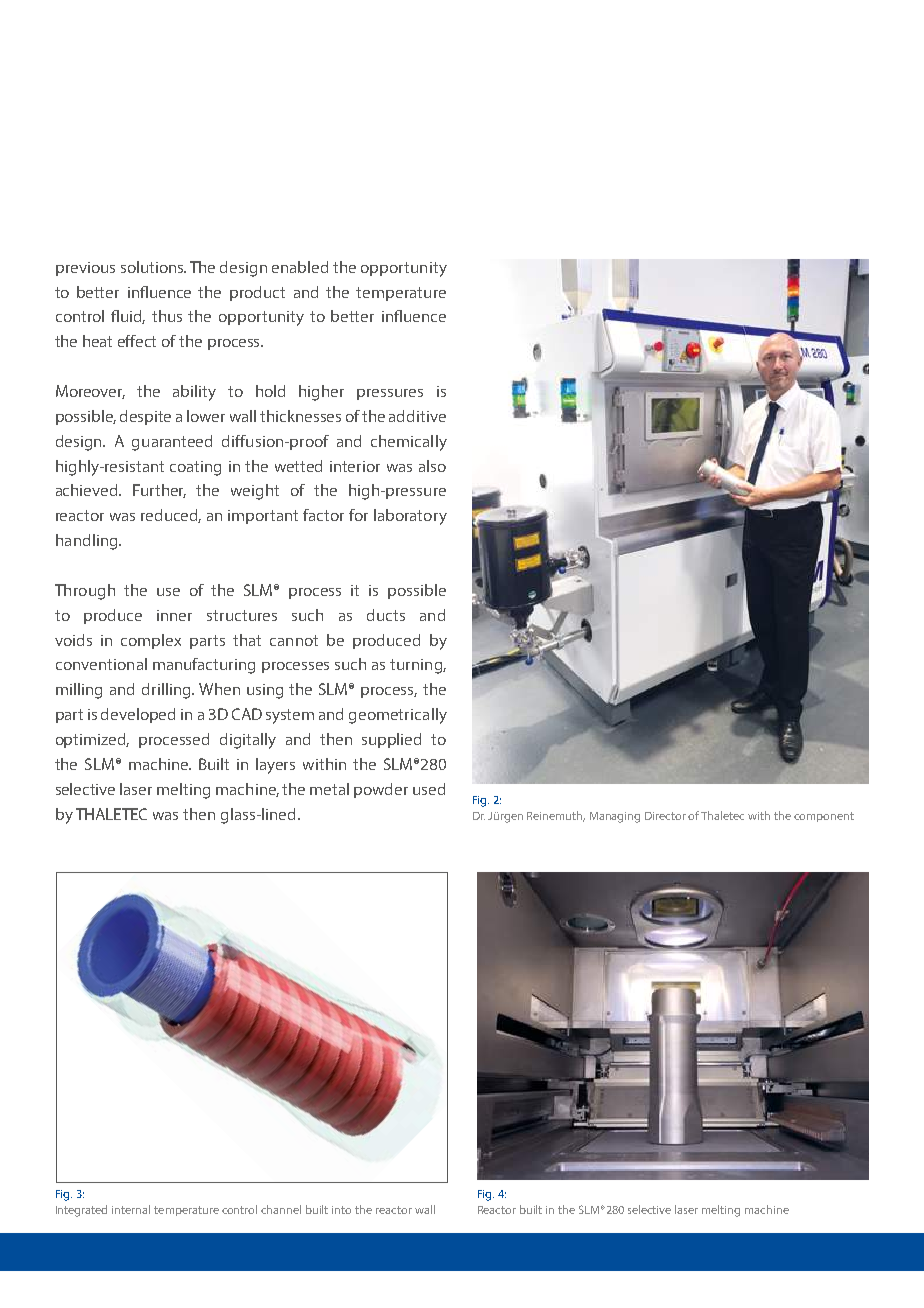 The image size is (924, 1308). Describe the element at coordinates (167, 316) in the screenshot. I see `thus` at that location.
